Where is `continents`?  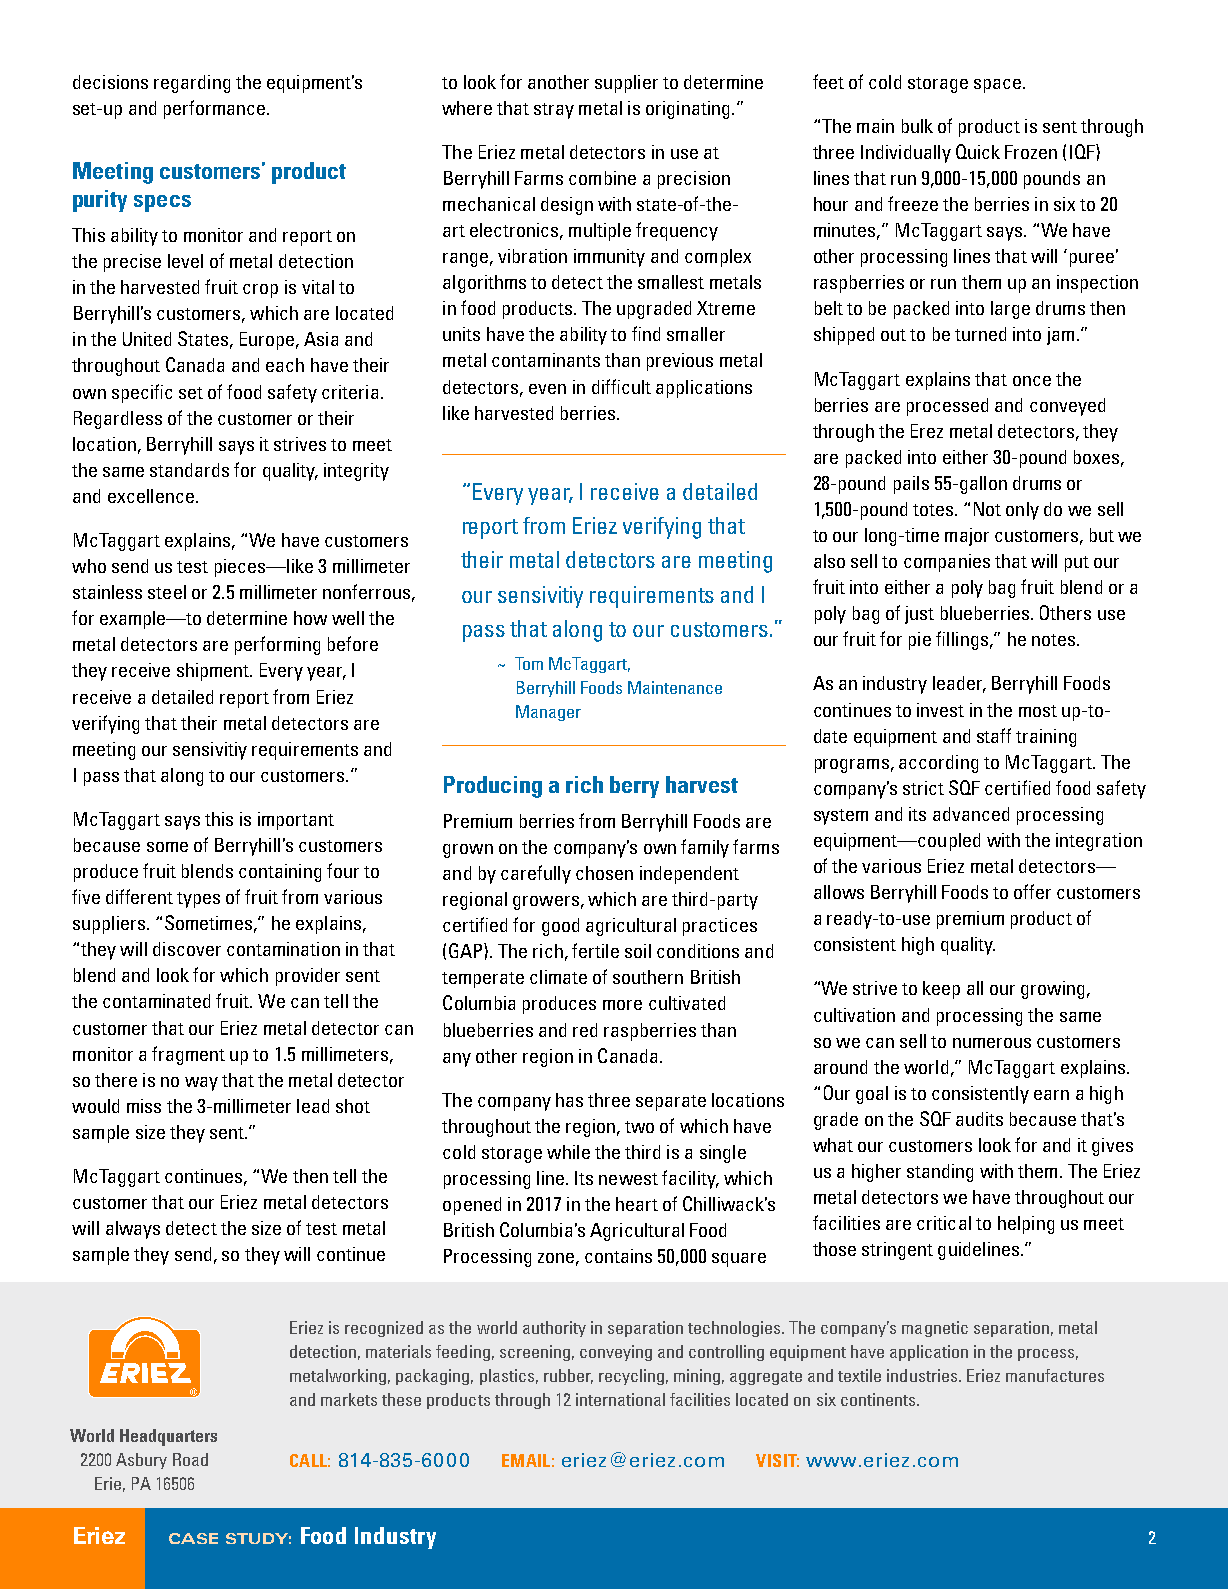 continents is located at coordinates (879, 1399).
